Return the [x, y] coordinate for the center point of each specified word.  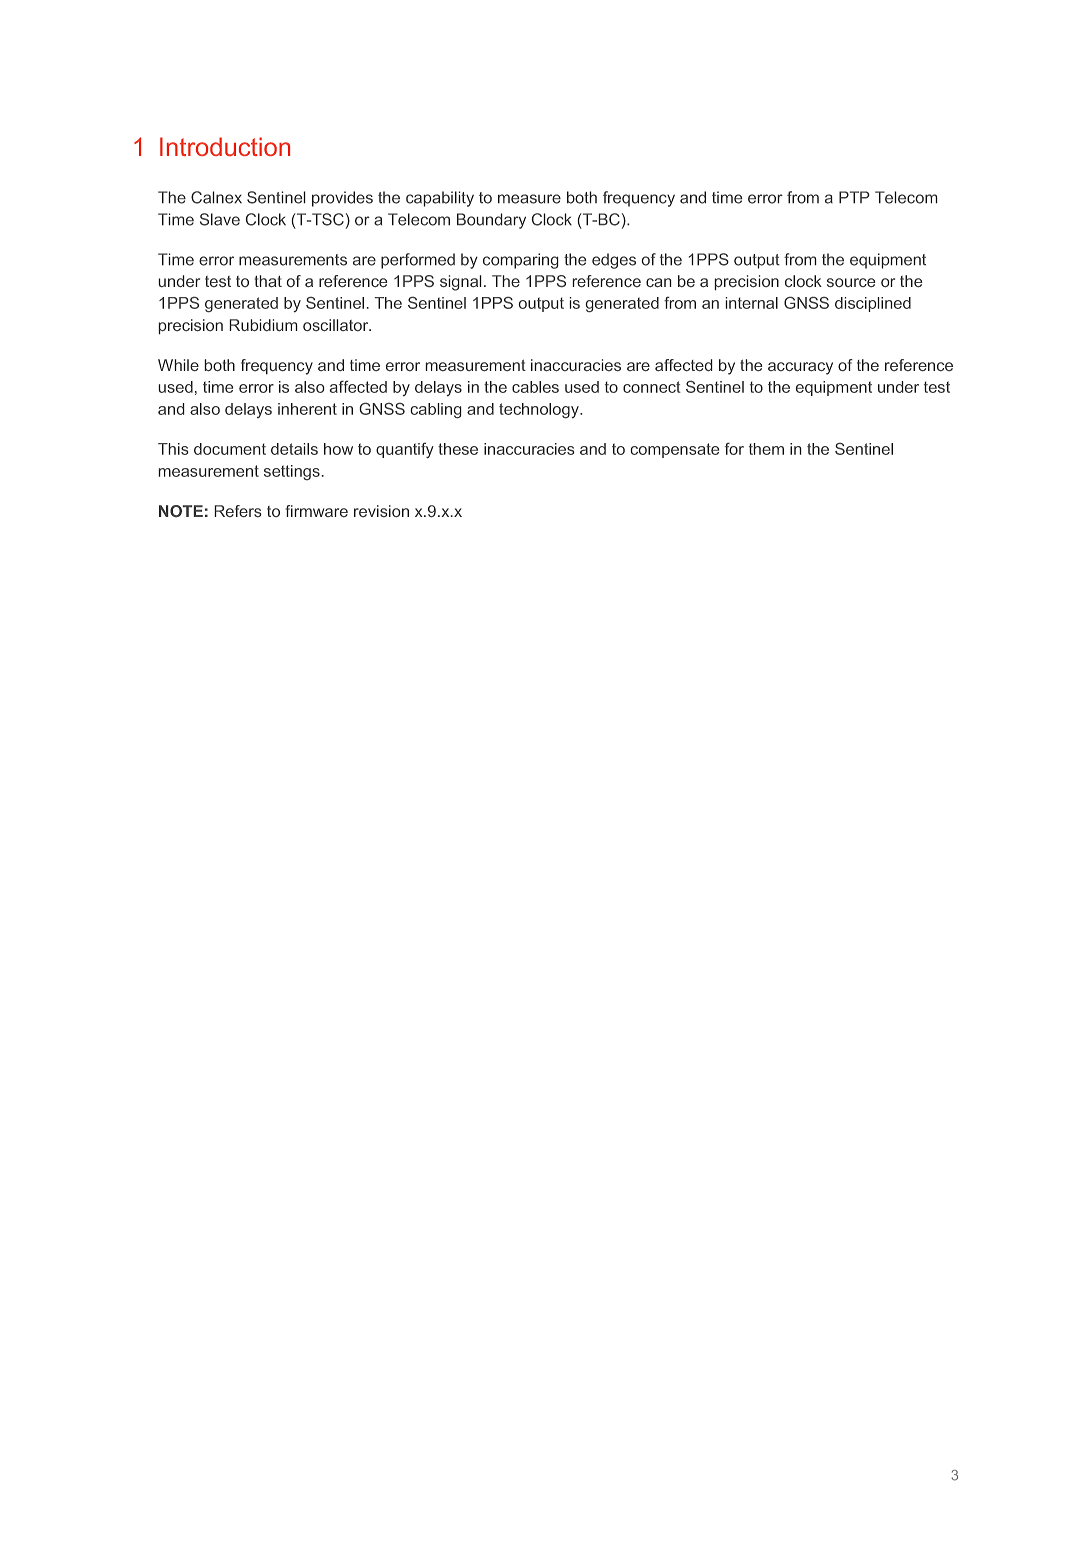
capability [440, 199]
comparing [520, 261]
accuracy [800, 368]
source [851, 282]
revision [381, 511]
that [268, 281]
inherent [307, 409]
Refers [238, 511]
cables [535, 387]
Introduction [225, 146]
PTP [854, 197]
